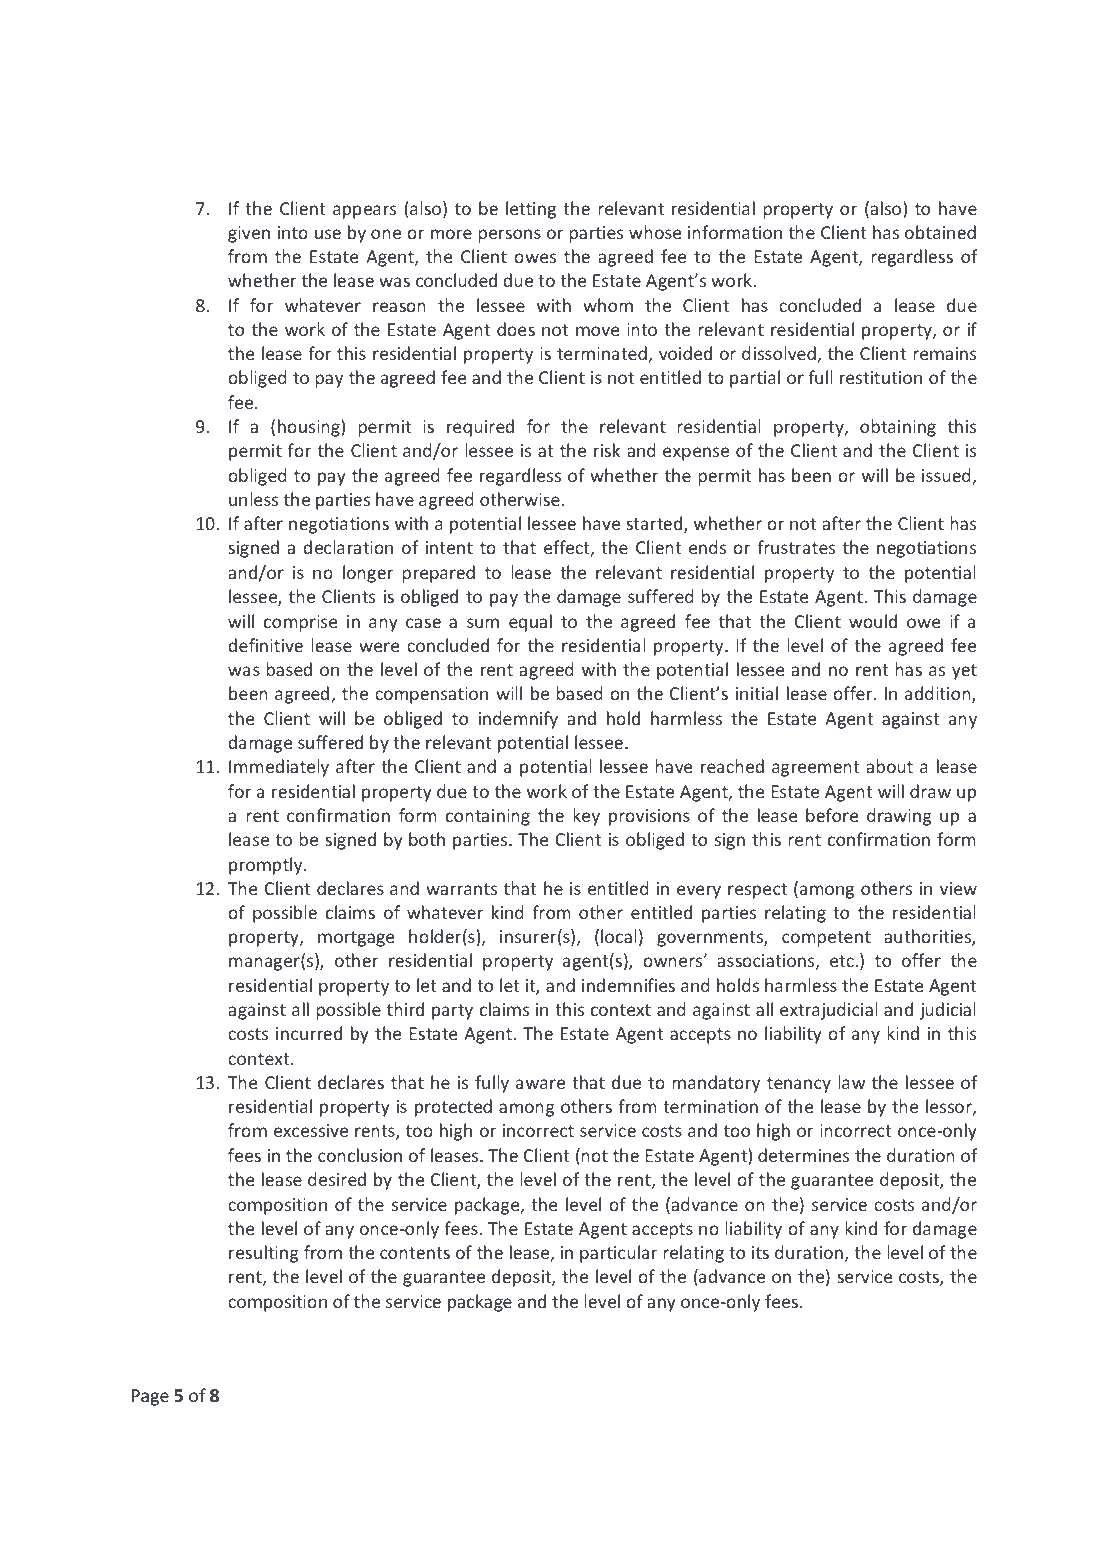 This page has width=1106, height=1565. What do you see at coordinates (803, 1155) in the page?
I see `determines` at bounding box center [803, 1155].
